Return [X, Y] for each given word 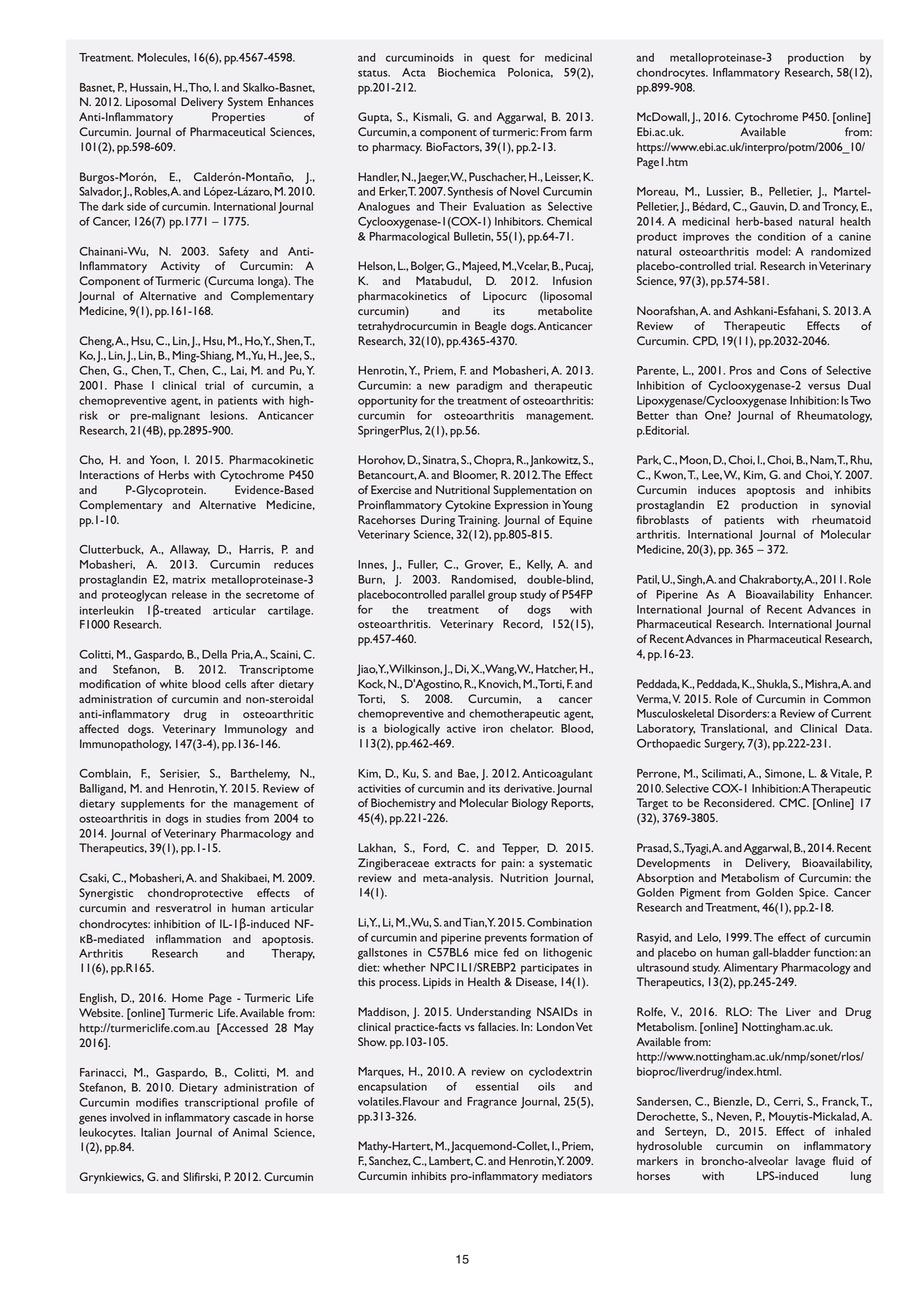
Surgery [725, 745]
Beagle [491, 327]
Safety [234, 253]
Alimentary [750, 969]
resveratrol [183, 907]
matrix [189, 579]
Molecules [164, 58]
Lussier [725, 192]
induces [717, 489]
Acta [414, 72]
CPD [705, 341]
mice [486, 952]
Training [479, 521]
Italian [156, 1132]
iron [493, 728]
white [174, 683]
